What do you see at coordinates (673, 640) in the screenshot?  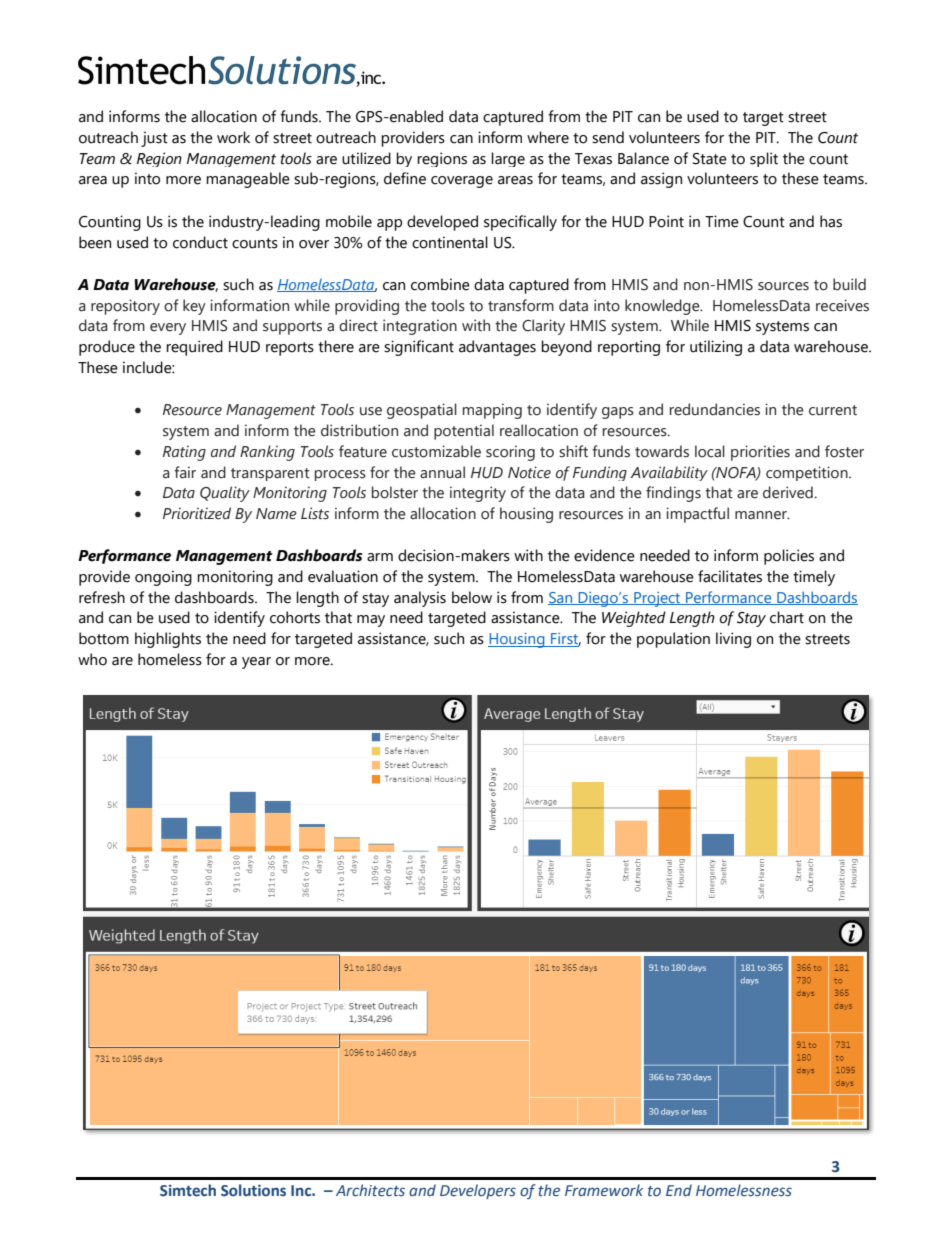 I see `population` at bounding box center [673, 640].
